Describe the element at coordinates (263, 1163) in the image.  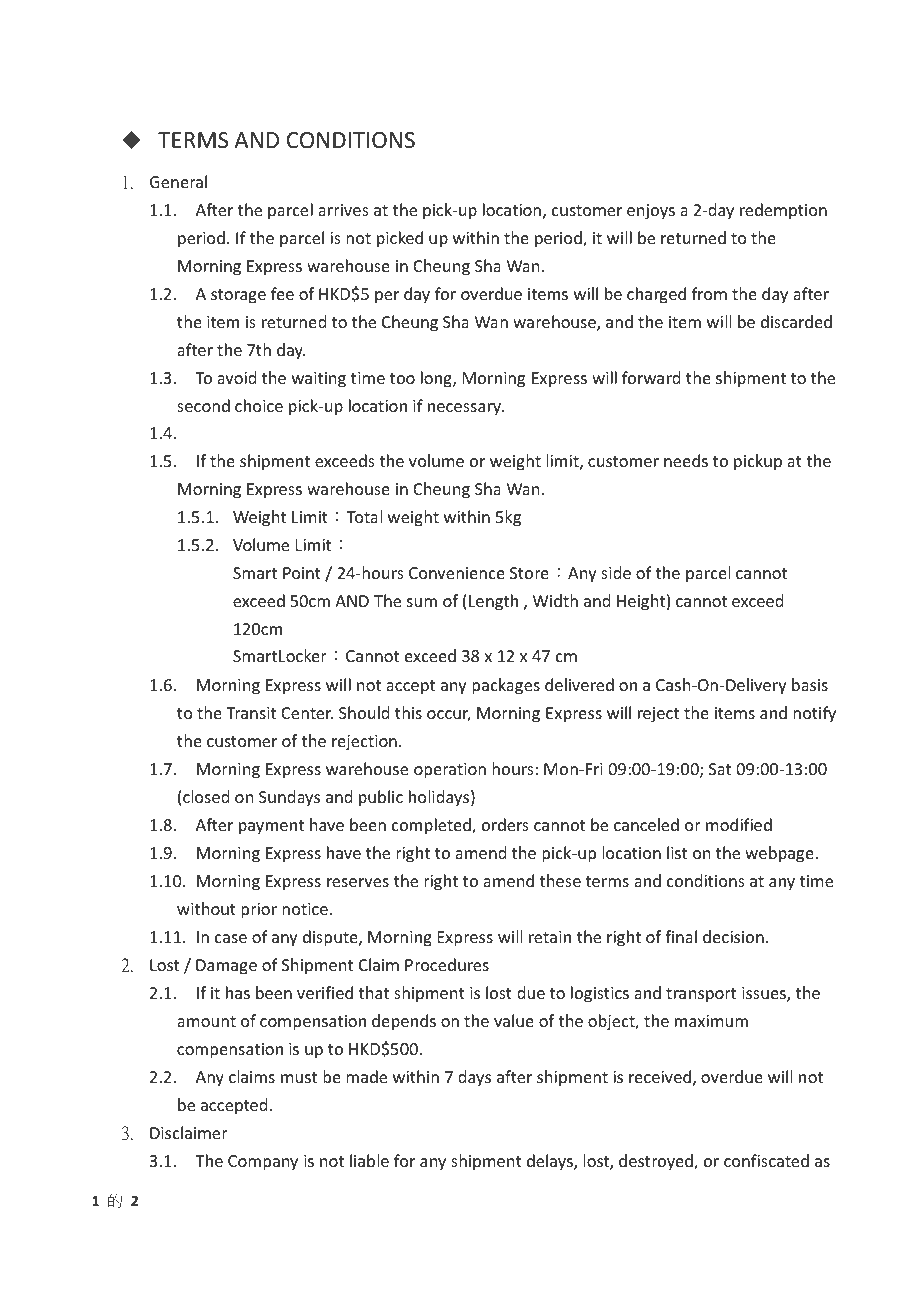
I see `Company` at that location.
